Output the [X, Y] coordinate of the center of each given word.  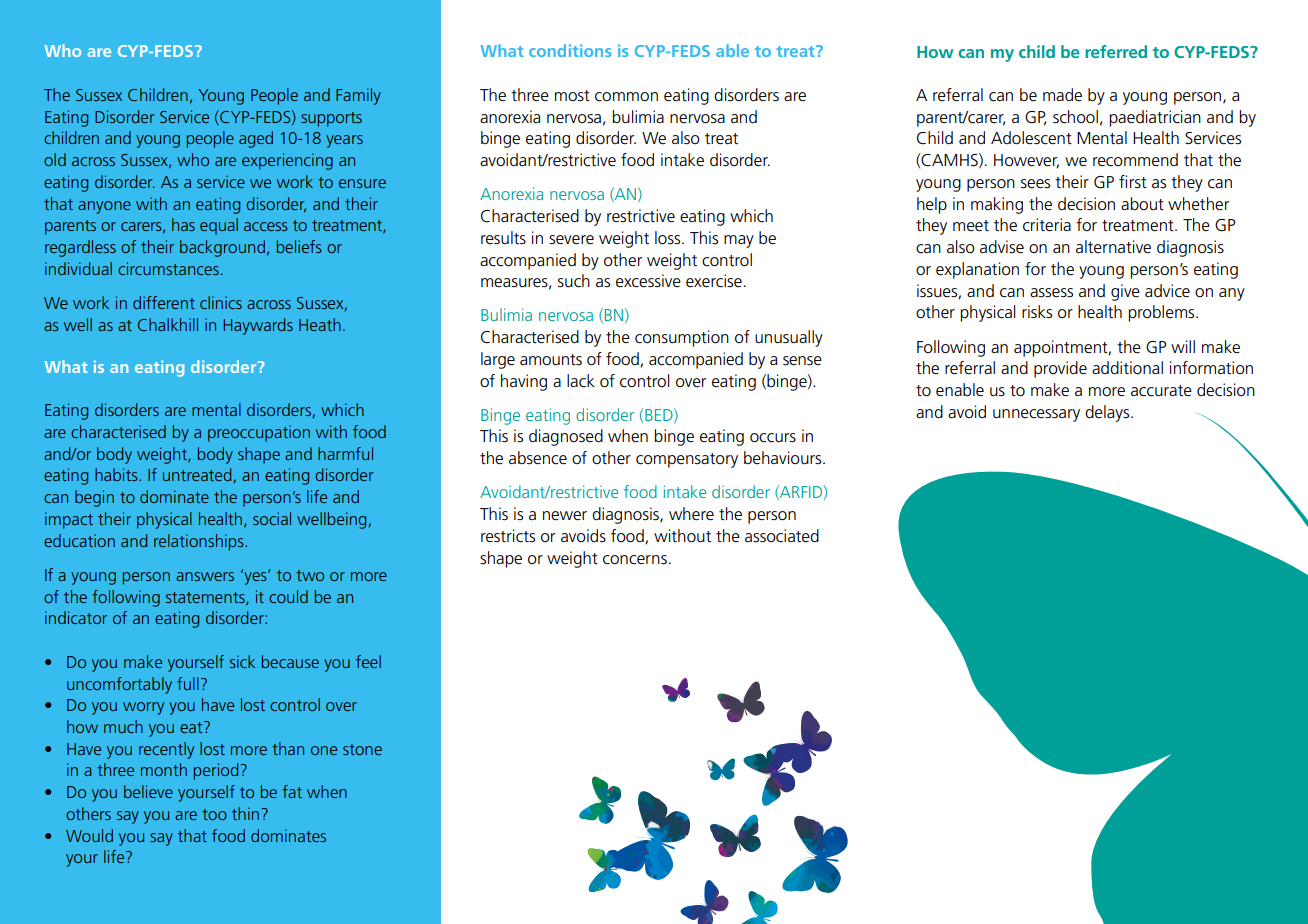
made [1062, 95]
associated [782, 536]
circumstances [168, 268]
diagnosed [566, 437]
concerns [635, 560]
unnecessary [1036, 415]
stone [362, 749]
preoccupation [259, 433]
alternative [1113, 247]
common [626, 97]
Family [358, 96]
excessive [648, 281]
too [214, 814]
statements [206, 598]
